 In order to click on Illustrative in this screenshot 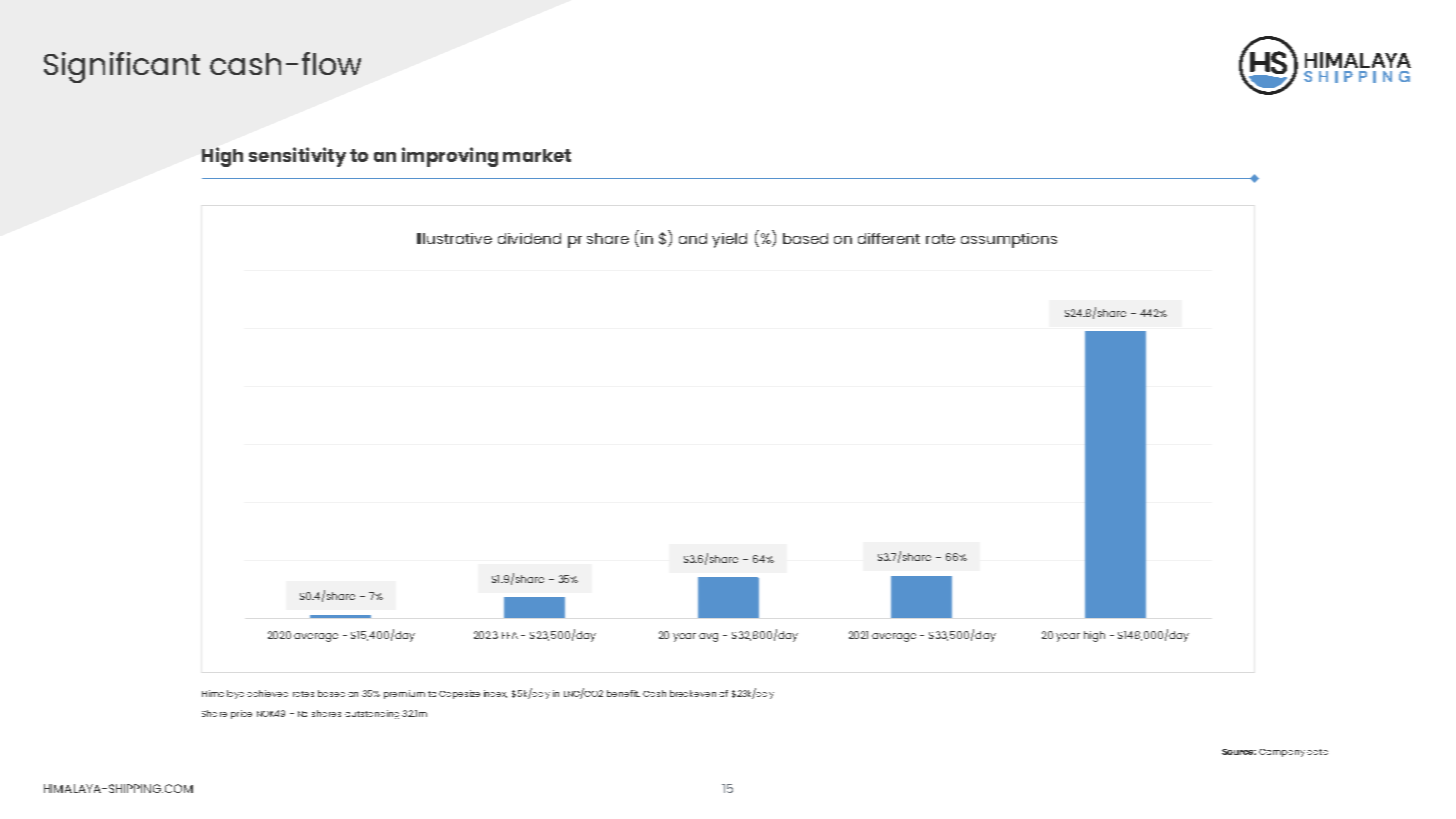, I will do `click(454, 238)`.
